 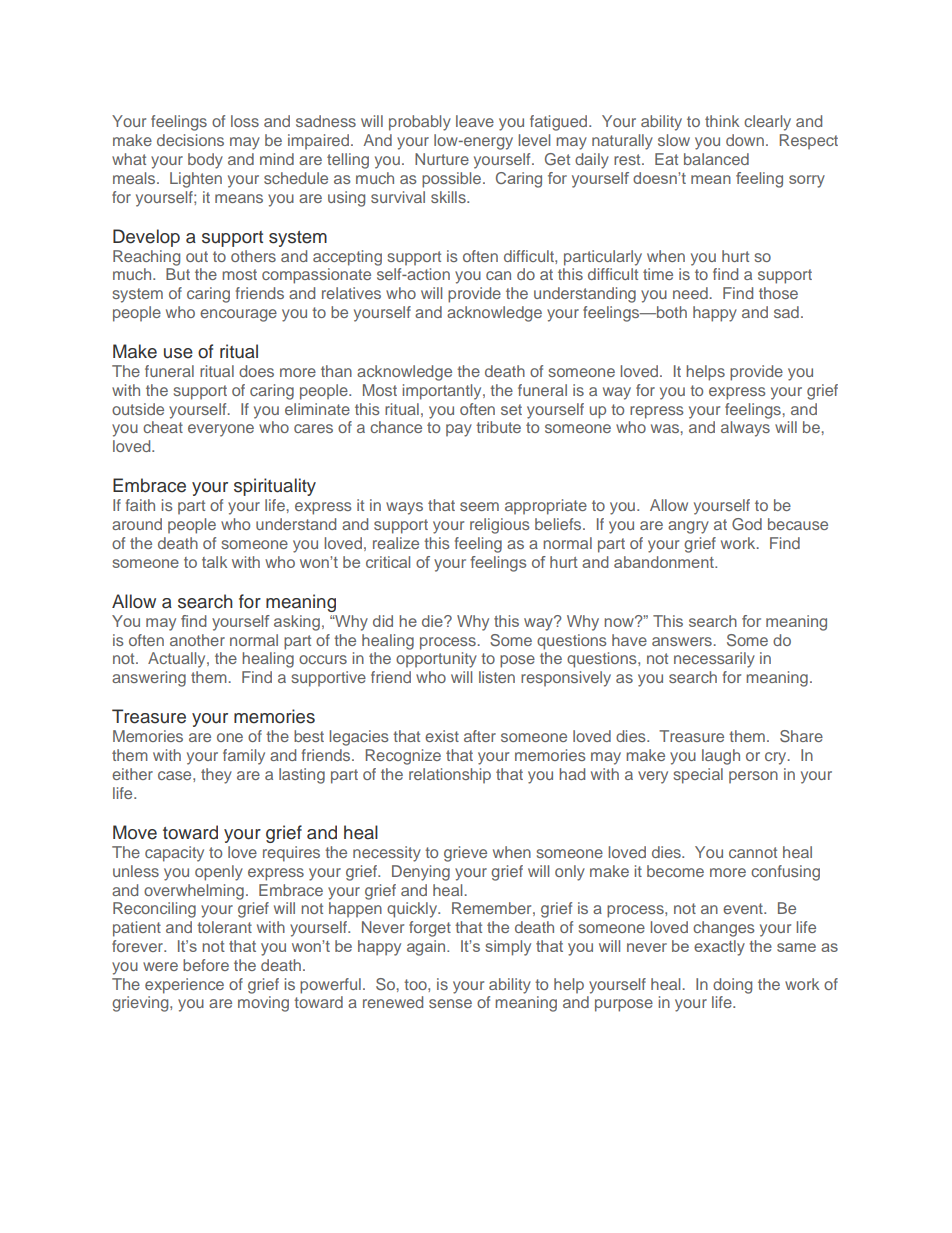 What do you see at coordinates (206, 965) in the document?
I see `before` at bounding box center [206, 965].
